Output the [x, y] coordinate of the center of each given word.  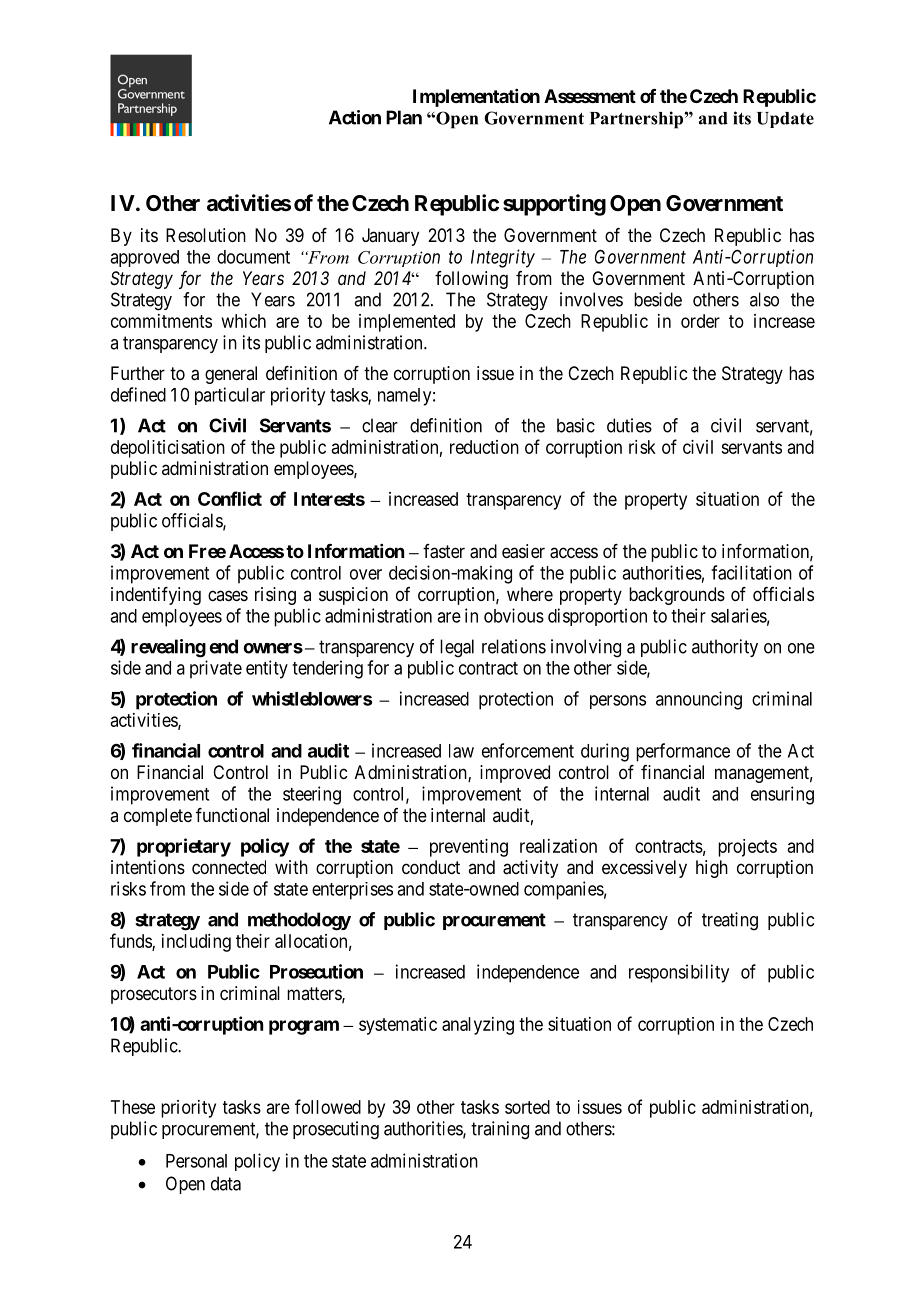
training [500, 1130]
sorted [527, 1107]
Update [785, 120]
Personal [196, 1161]
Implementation [476, 98]
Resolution [206, 235]
